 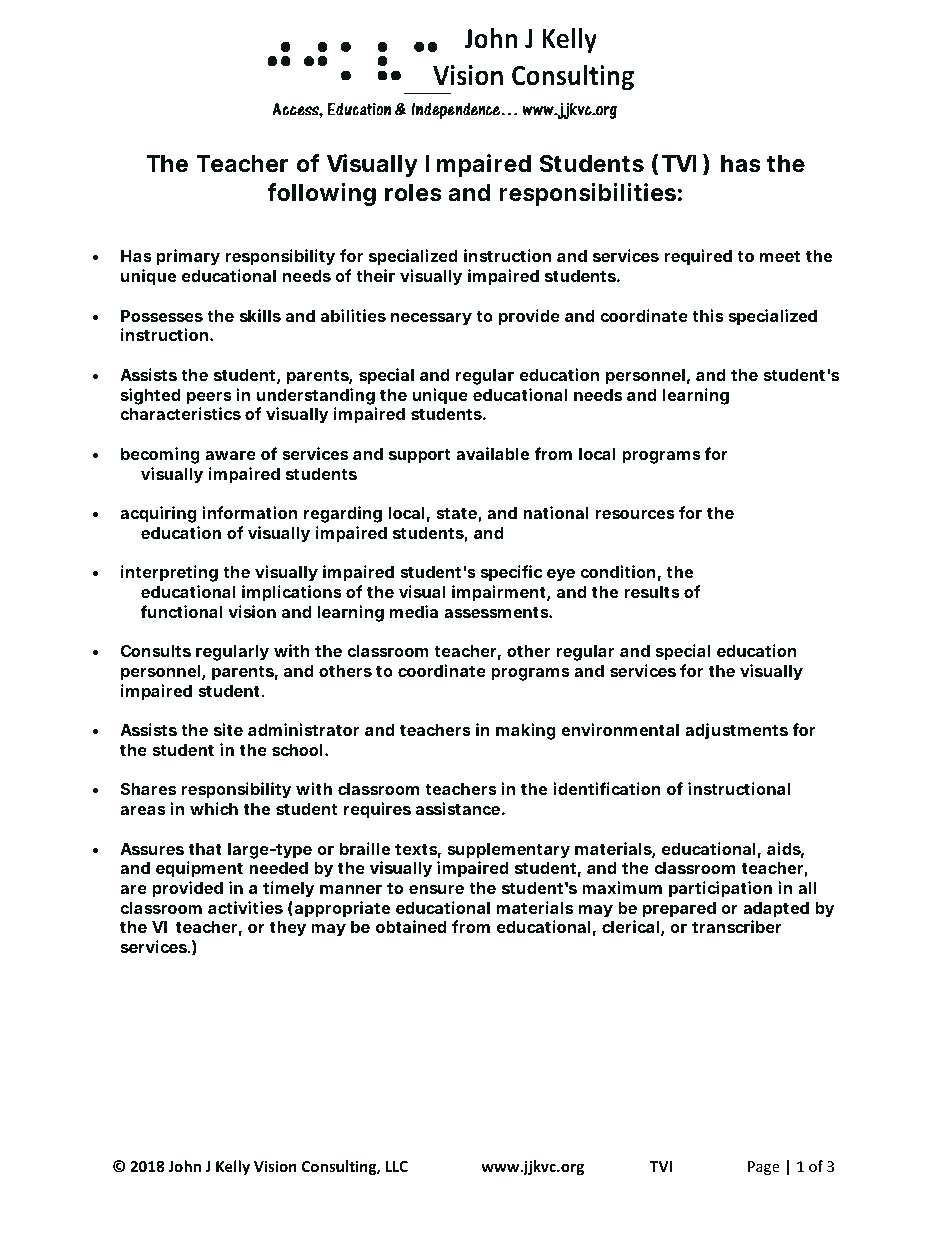 What do you see at coordinates (679, 910) in the document?
I see `prepared` at bounding box center [679, 910].
